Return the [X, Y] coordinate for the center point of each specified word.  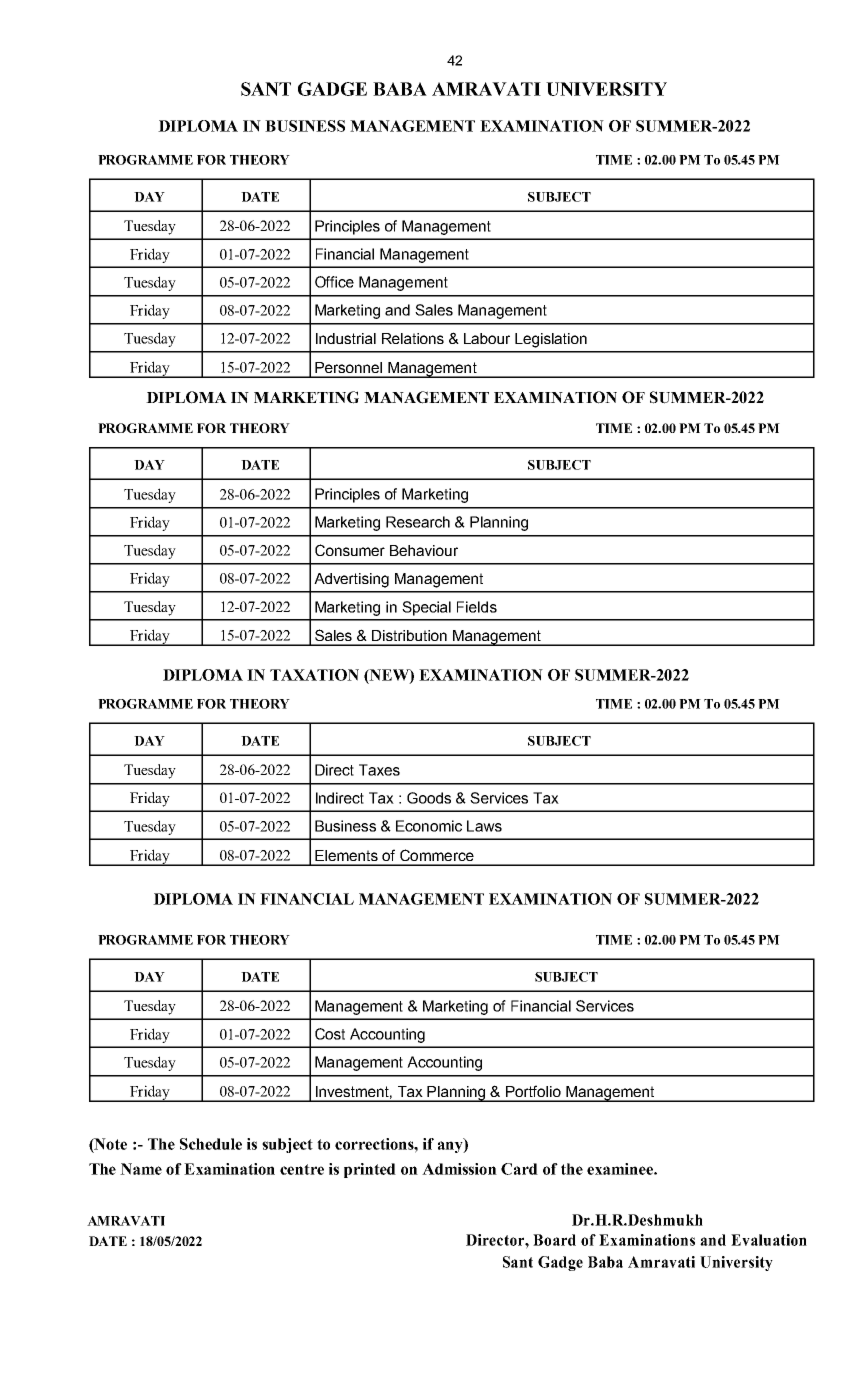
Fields [477, 607]
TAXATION [314, 675]
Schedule [211, 1144]
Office [334, 282]
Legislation [551, 340]
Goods [429, 798]
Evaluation [769, 1240]
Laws [484, 826]
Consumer [350, 550]
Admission [459, 1169]
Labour [487, 338]
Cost [330, 1034]
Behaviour [424, 550]
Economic [429, 826]
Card [519, 1169]
